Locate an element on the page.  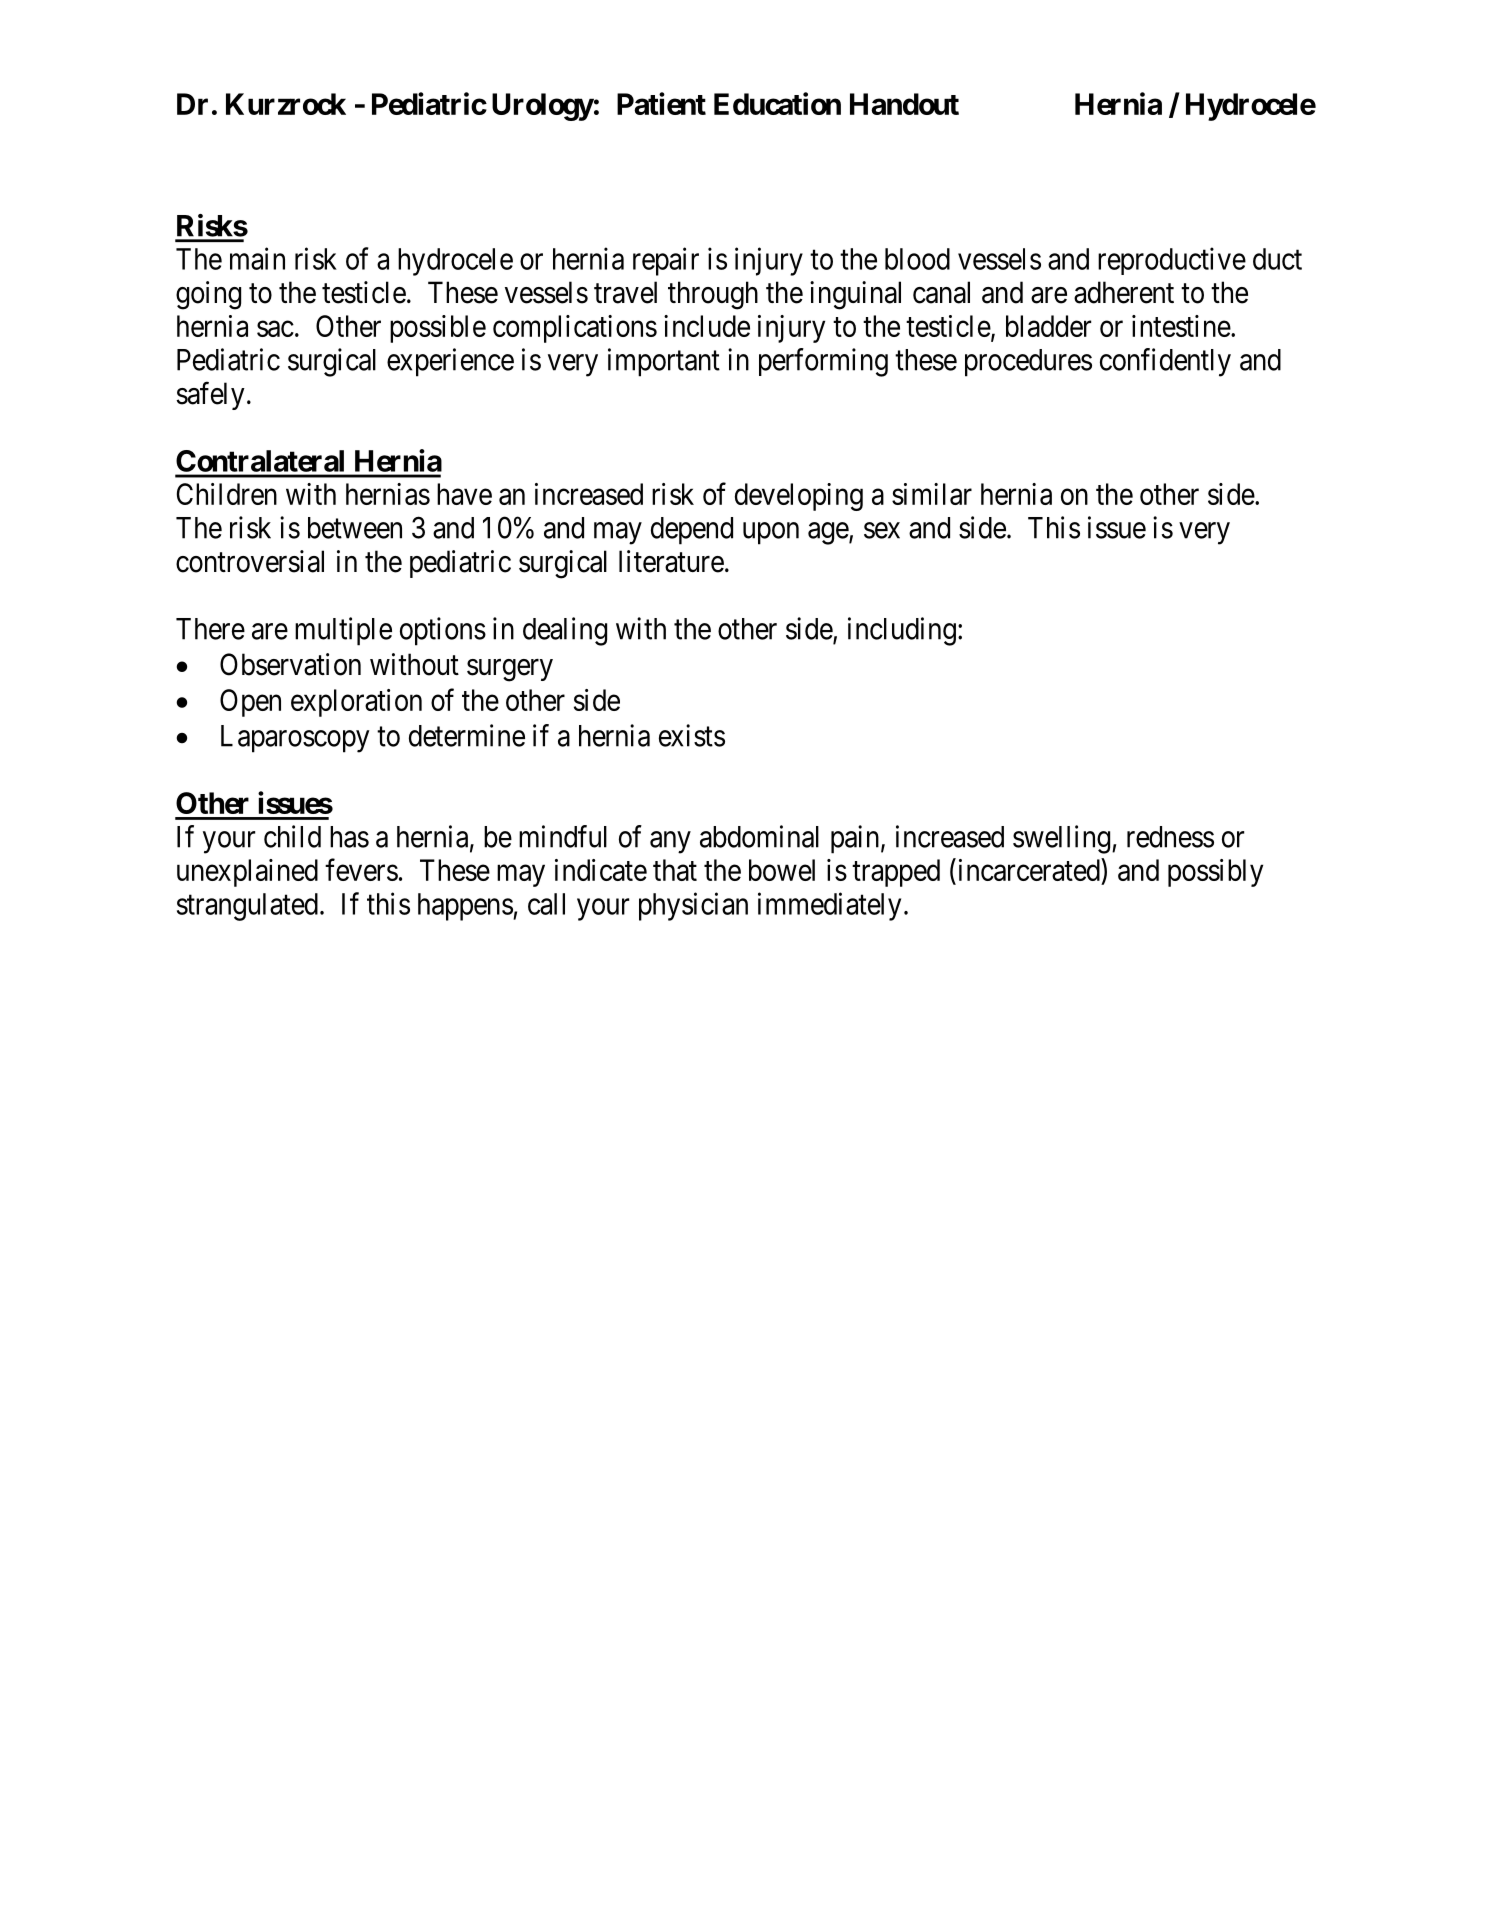
including is located at coordinates (902, 631).
